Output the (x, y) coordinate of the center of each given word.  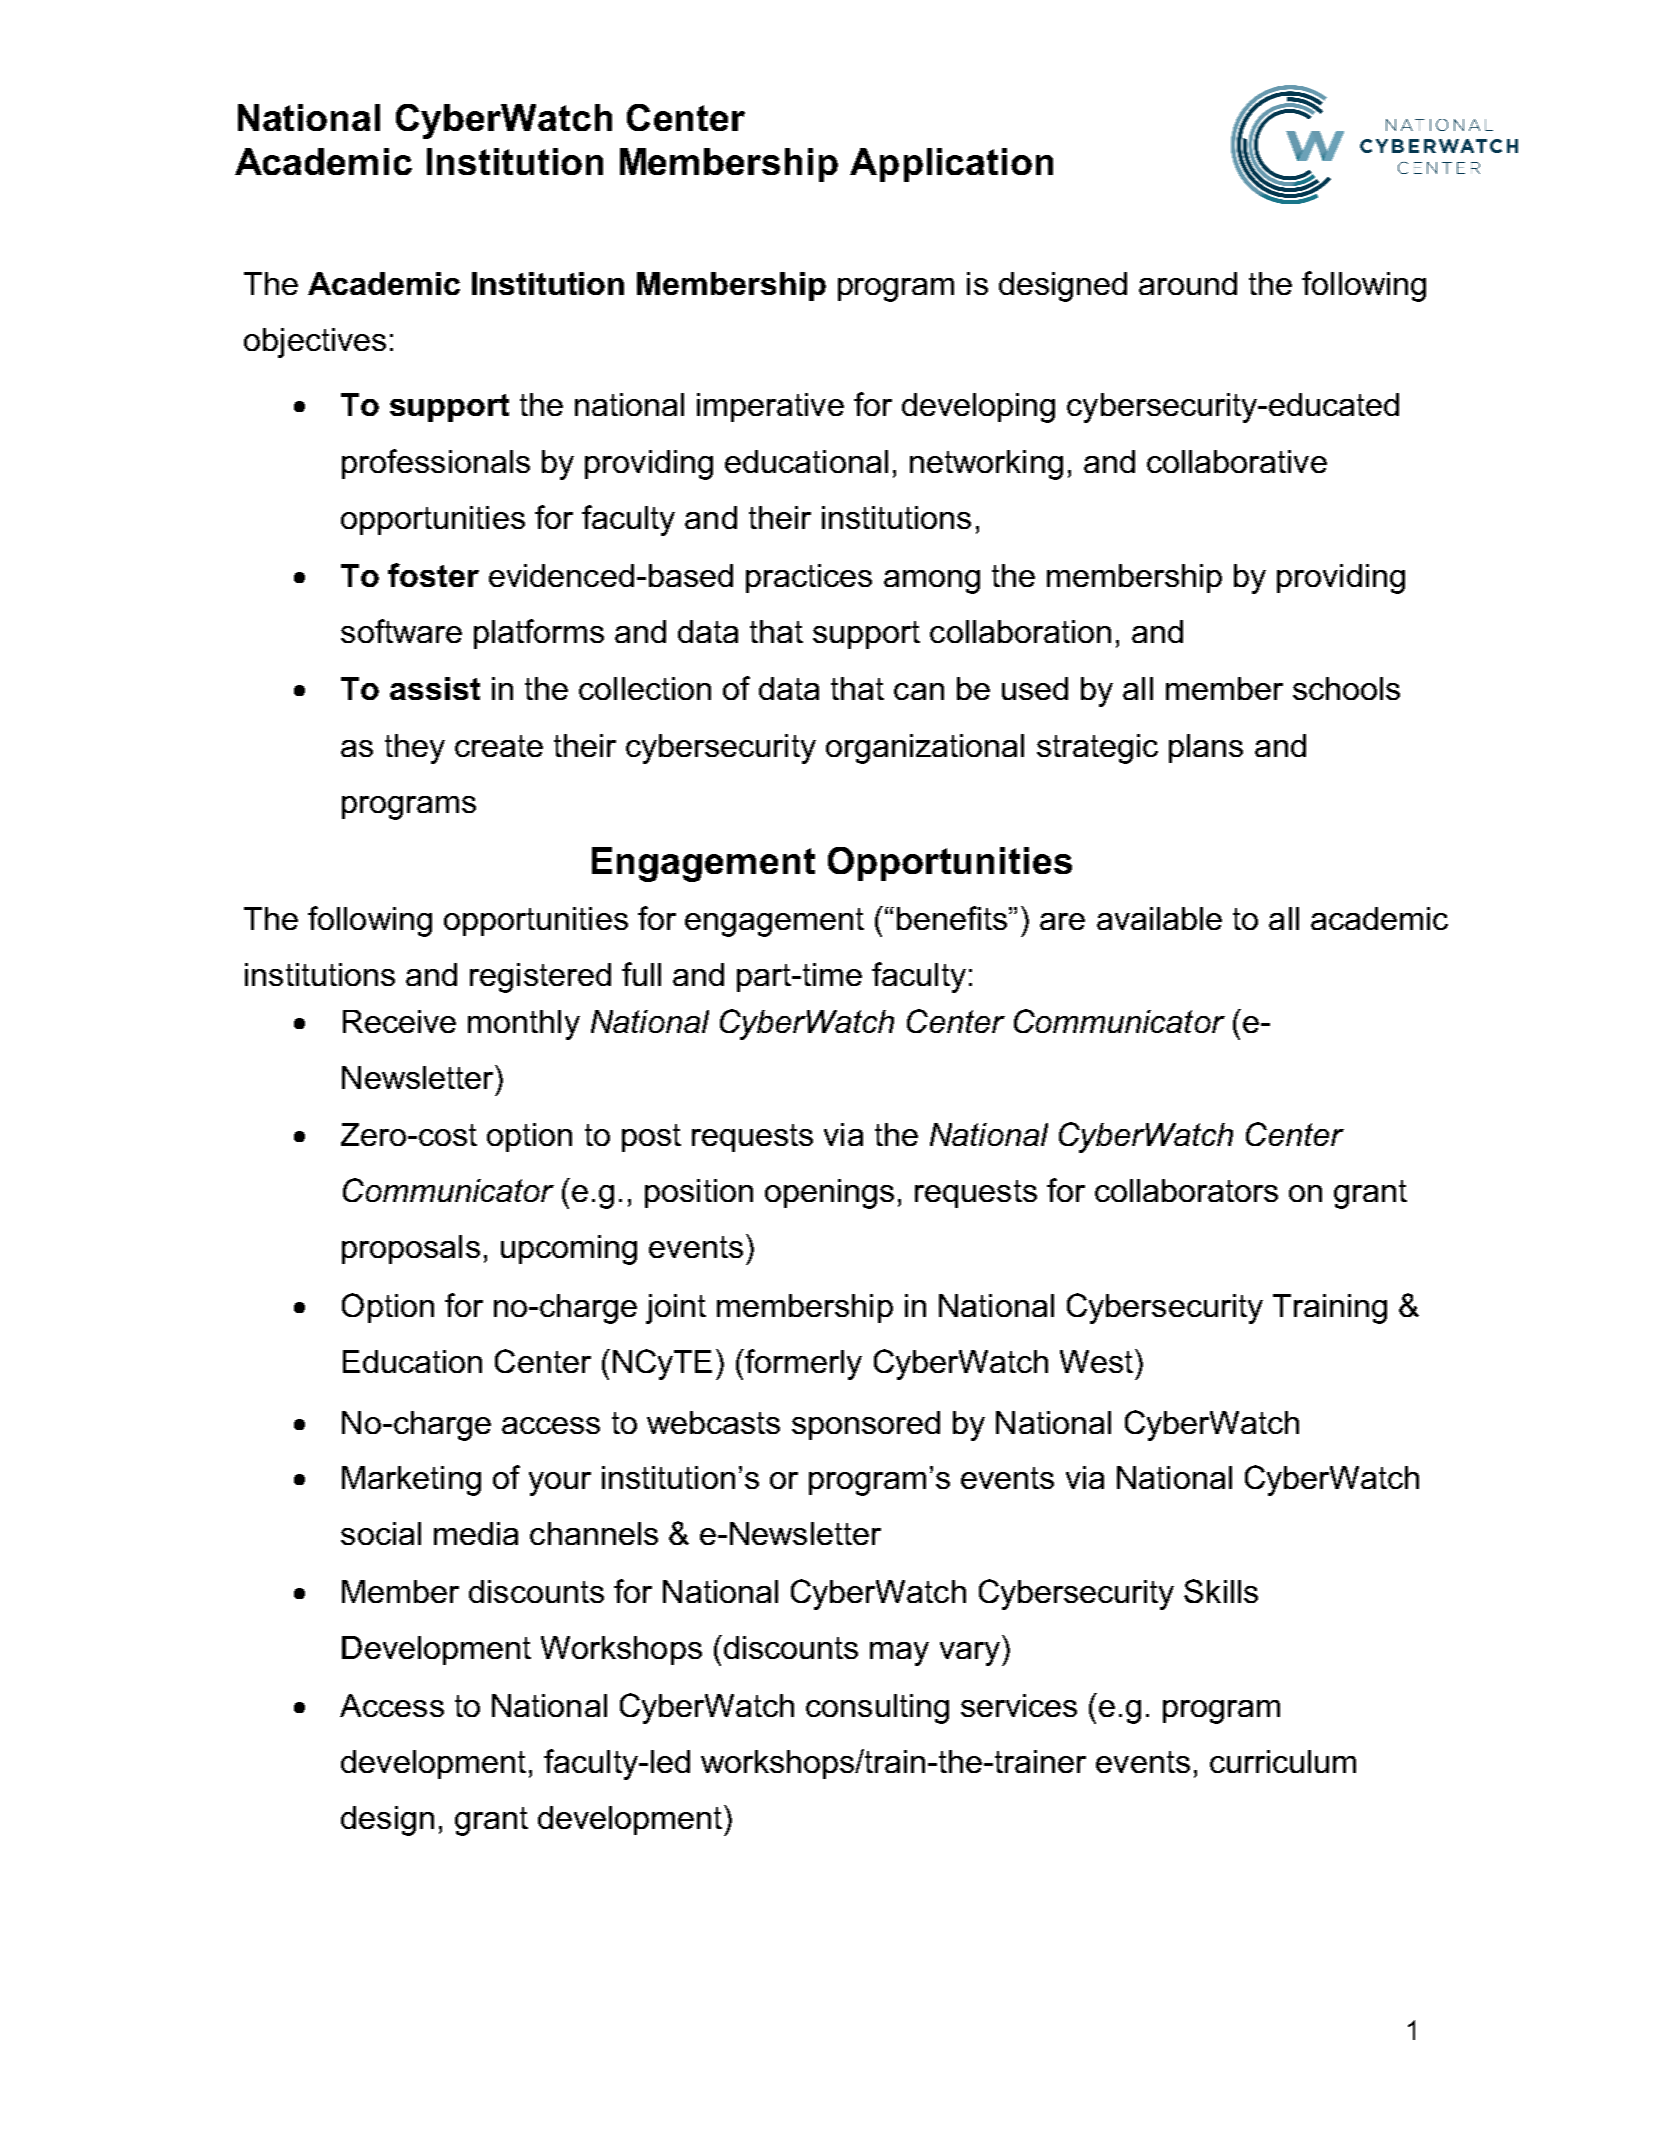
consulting (877, 1709)
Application (951, 165)
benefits (953, 918)
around (1188, 283)
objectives (315, 343)
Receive (399, 1021)
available (1159, 918)
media (476, 1533)
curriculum (1283, 1761)
